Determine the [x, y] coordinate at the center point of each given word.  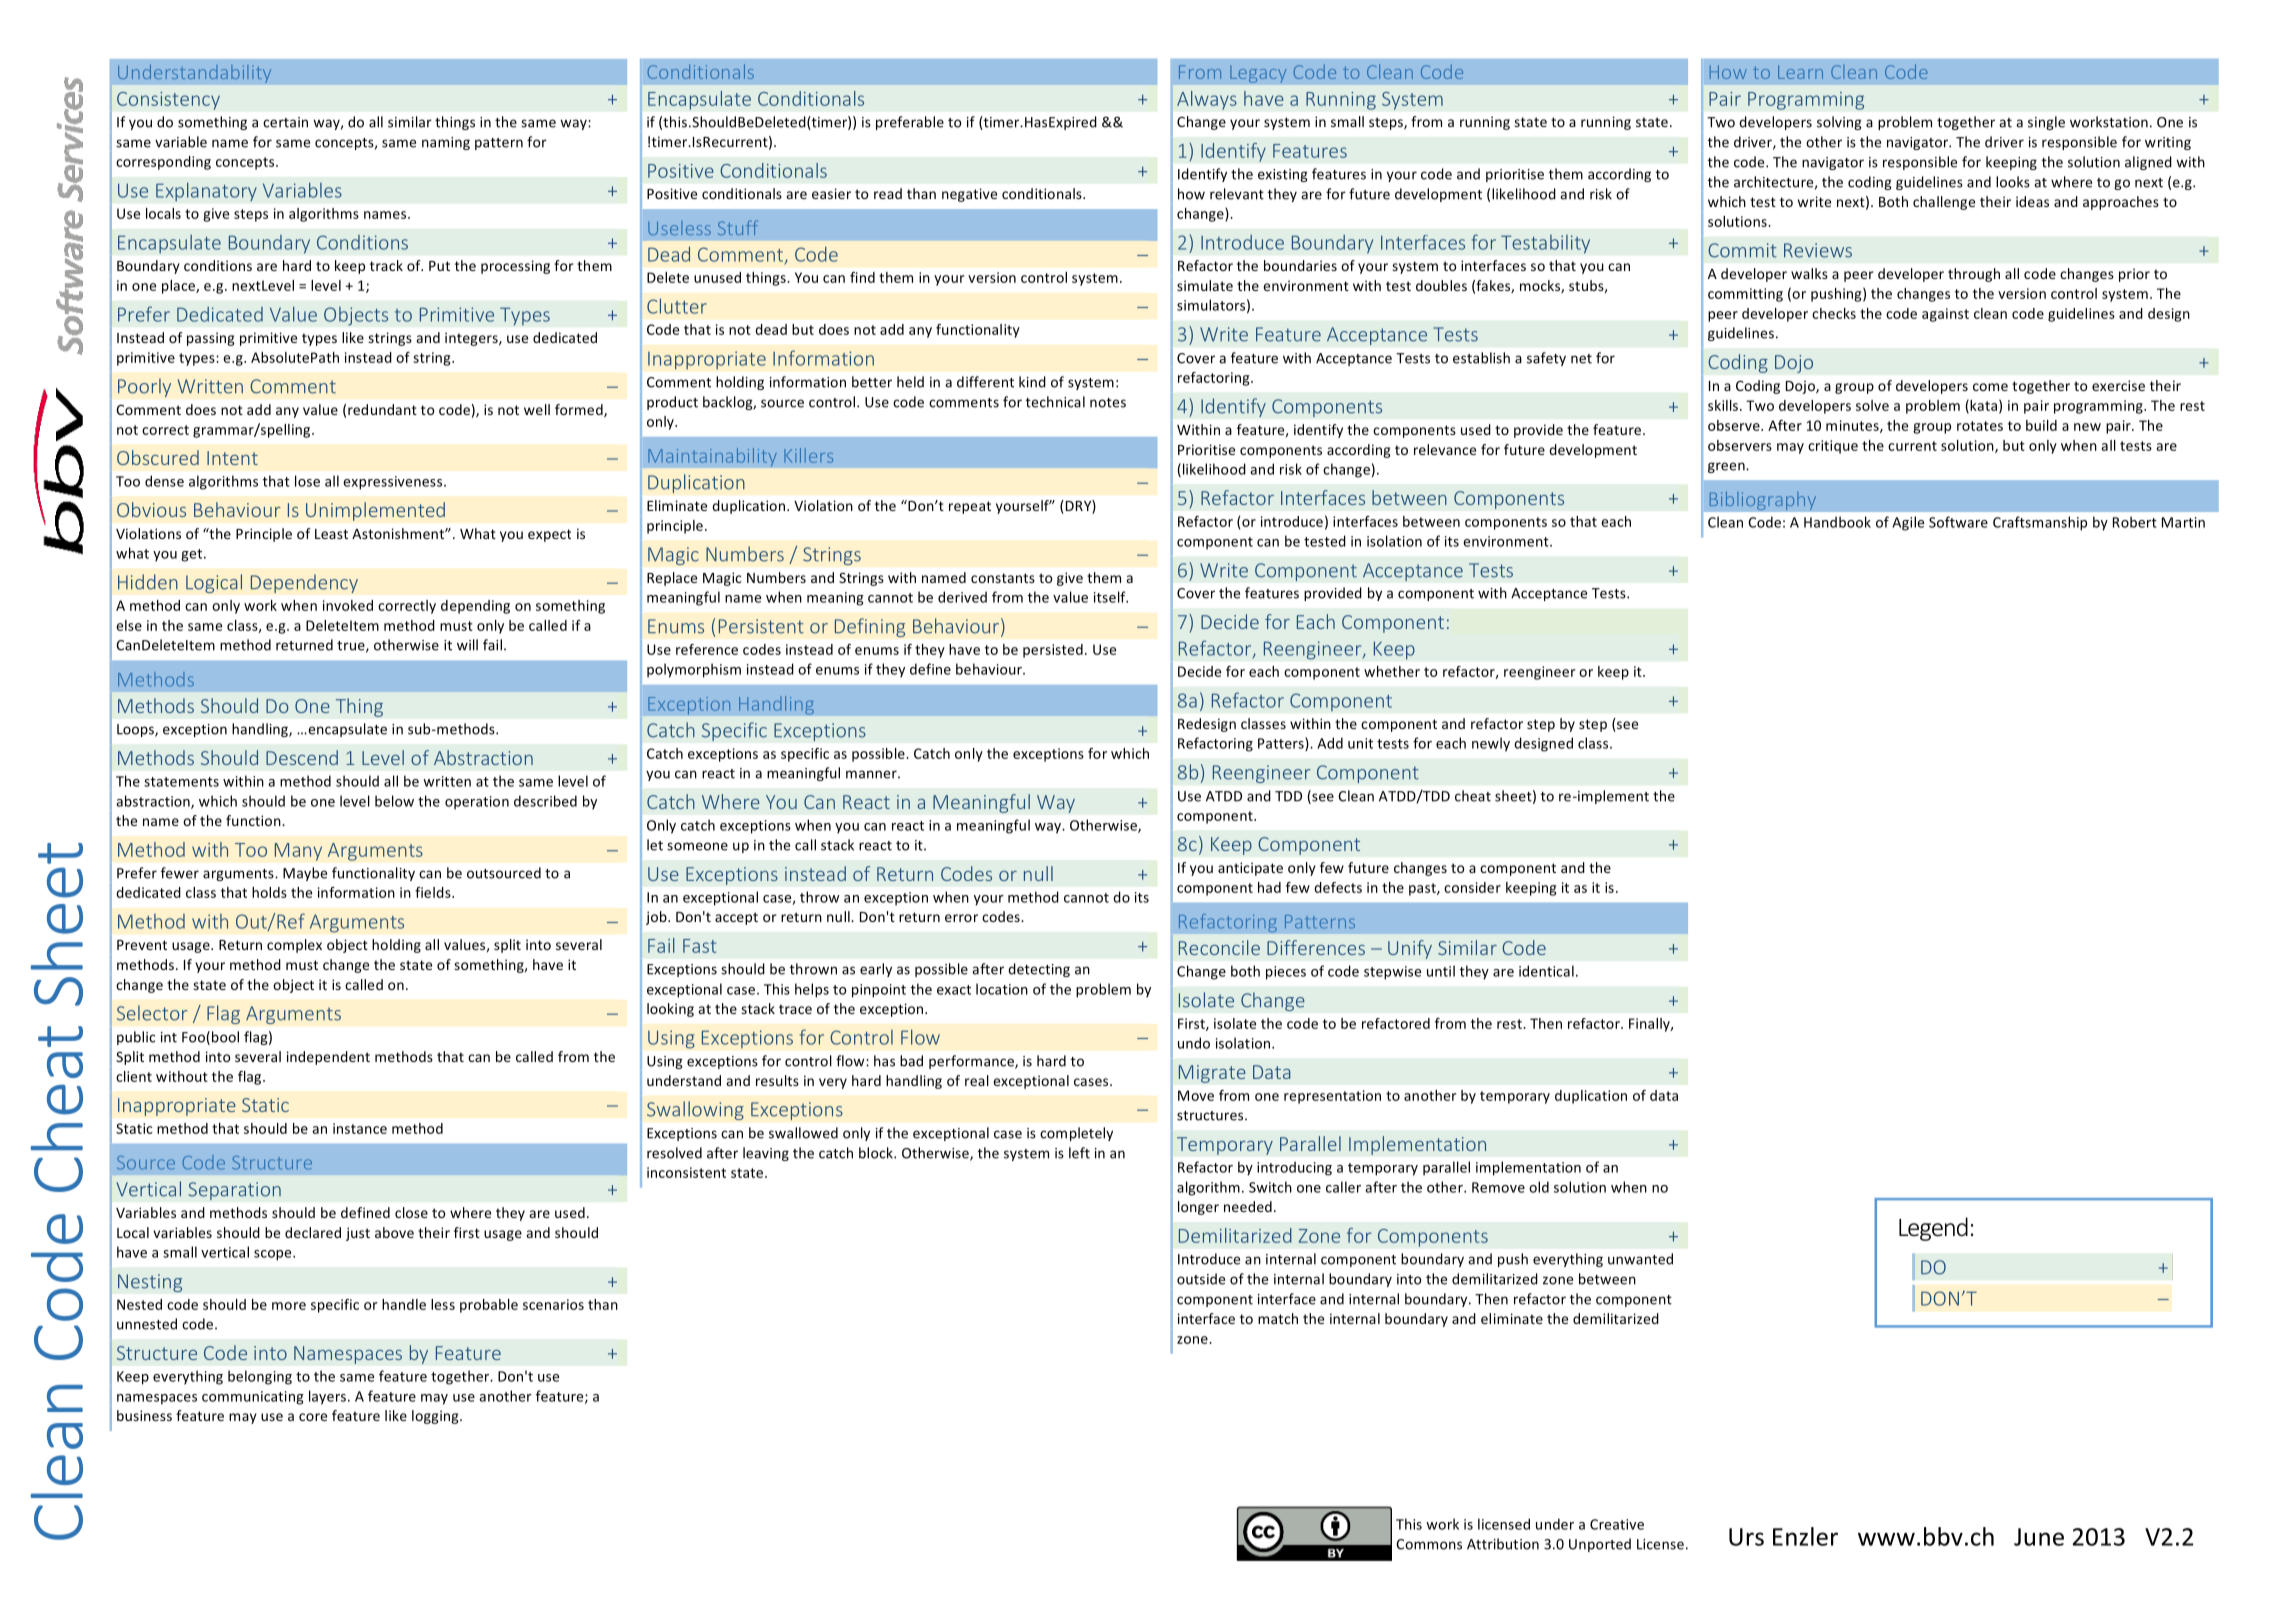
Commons [1429, 1544]
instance [360, 1128]
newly [1491, 744]
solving [1839, 123]
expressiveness [394, 483]
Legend [1933, 1229]
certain [285, 122]
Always [1207, 100]
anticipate [1250, 869]
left [1079, 1153]
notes [1108, 403]
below [394, 801]
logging [436, 1417]
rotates [1980, 426]
